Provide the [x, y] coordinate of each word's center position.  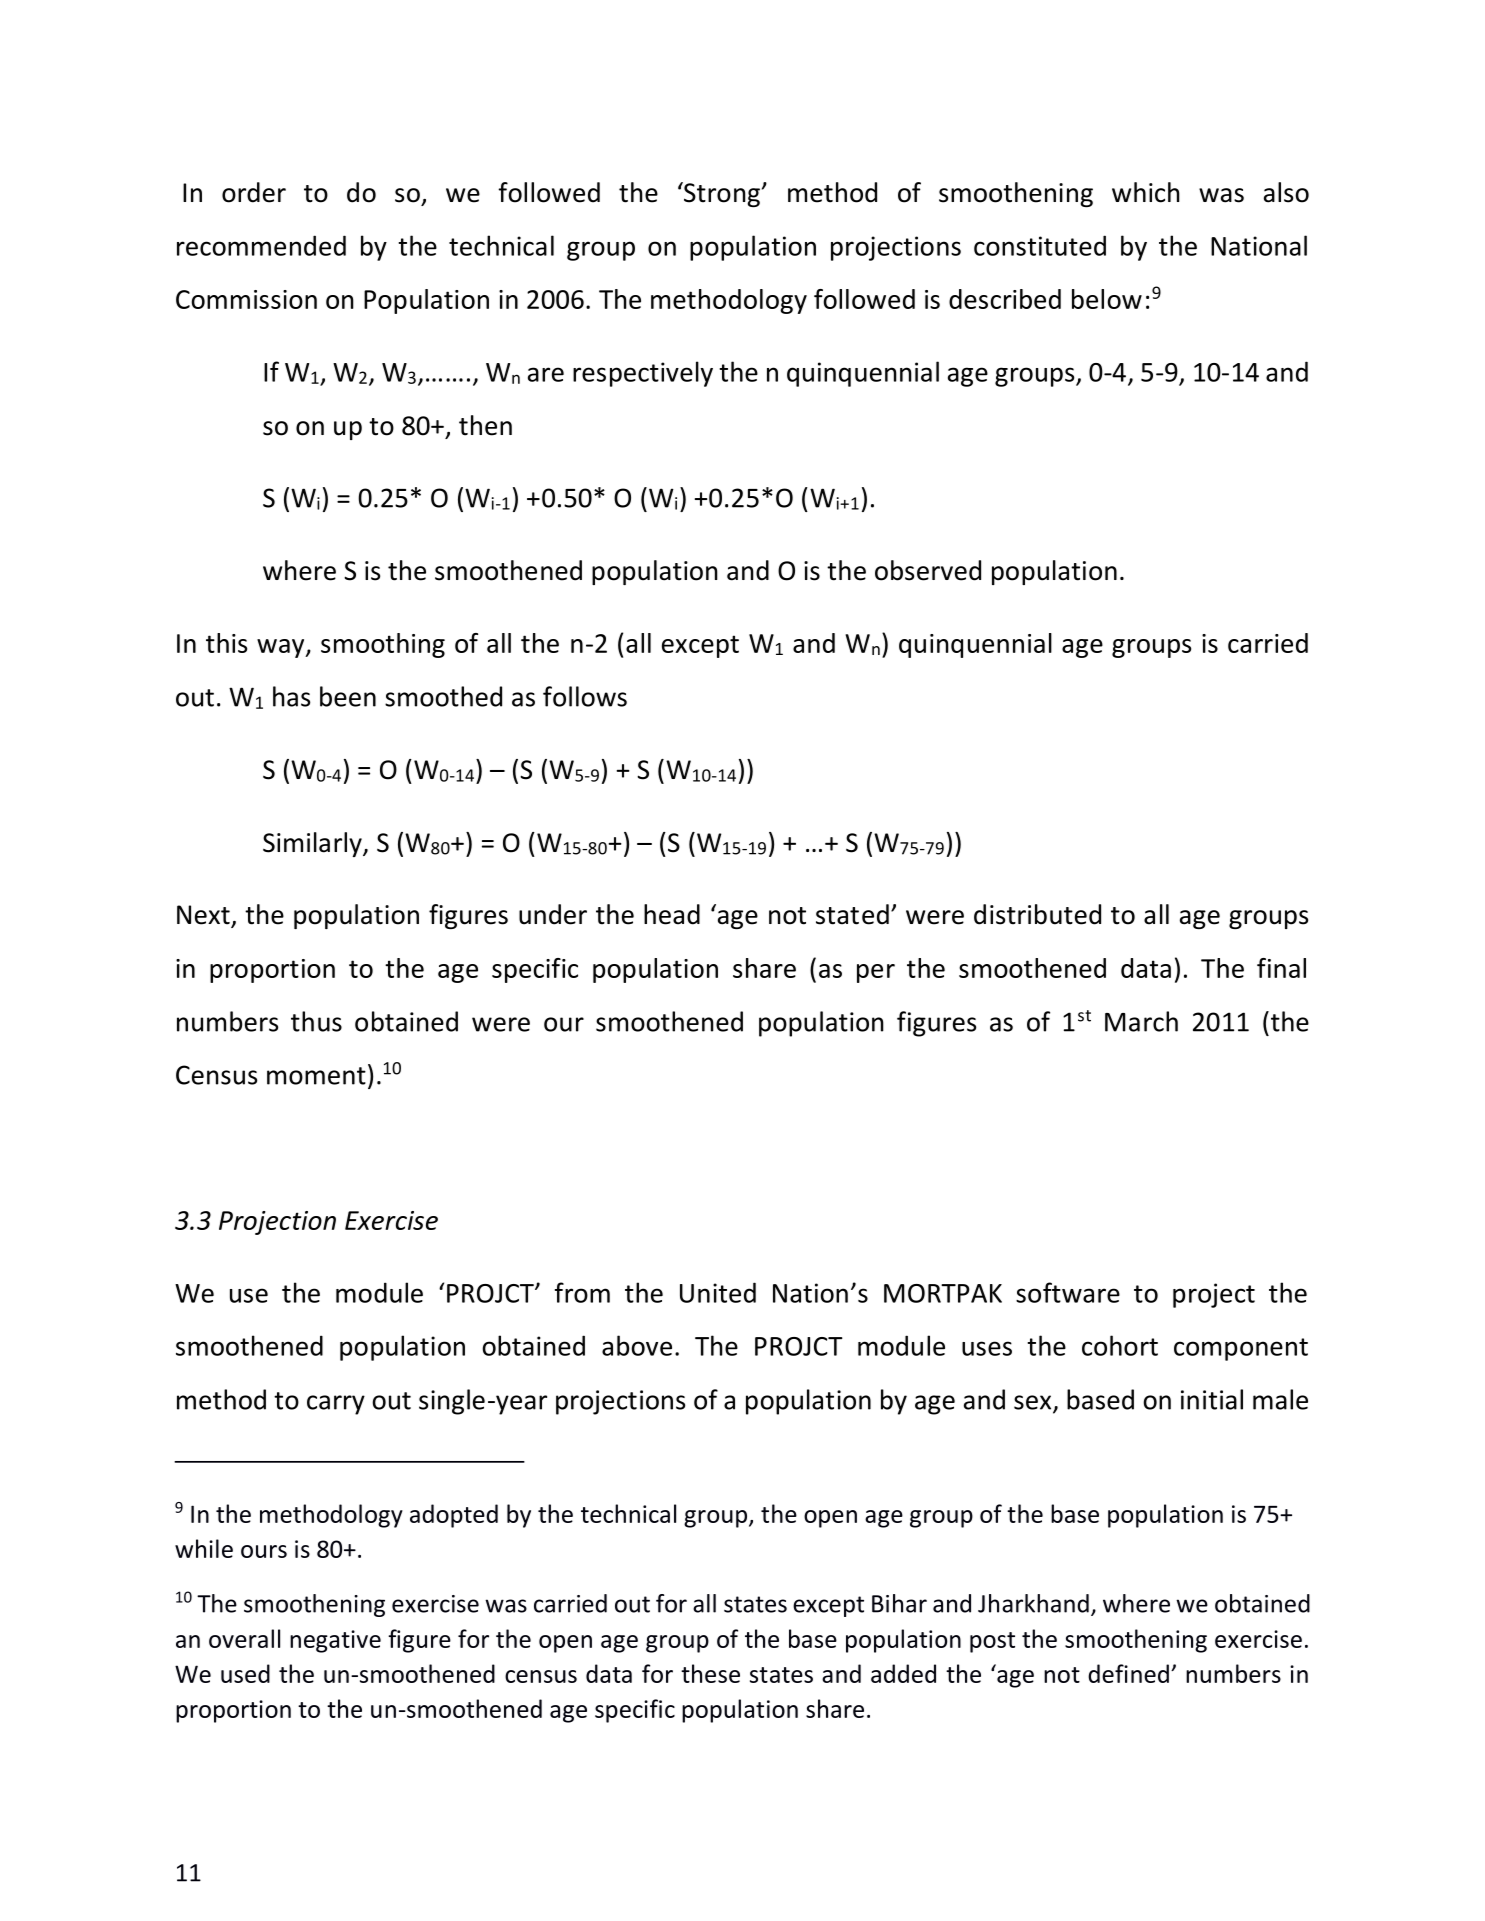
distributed [1037, 914]
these [710, 1673]
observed [928, 570]
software [1068, 1292]
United [718, 1292]
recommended [261, 245]
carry [336, 1405]
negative [335, 1641]
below [1107, 299]
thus [316, 1021]
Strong [721, 194]
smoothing [383, 645]
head [672, 914]
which [1146, 192]
